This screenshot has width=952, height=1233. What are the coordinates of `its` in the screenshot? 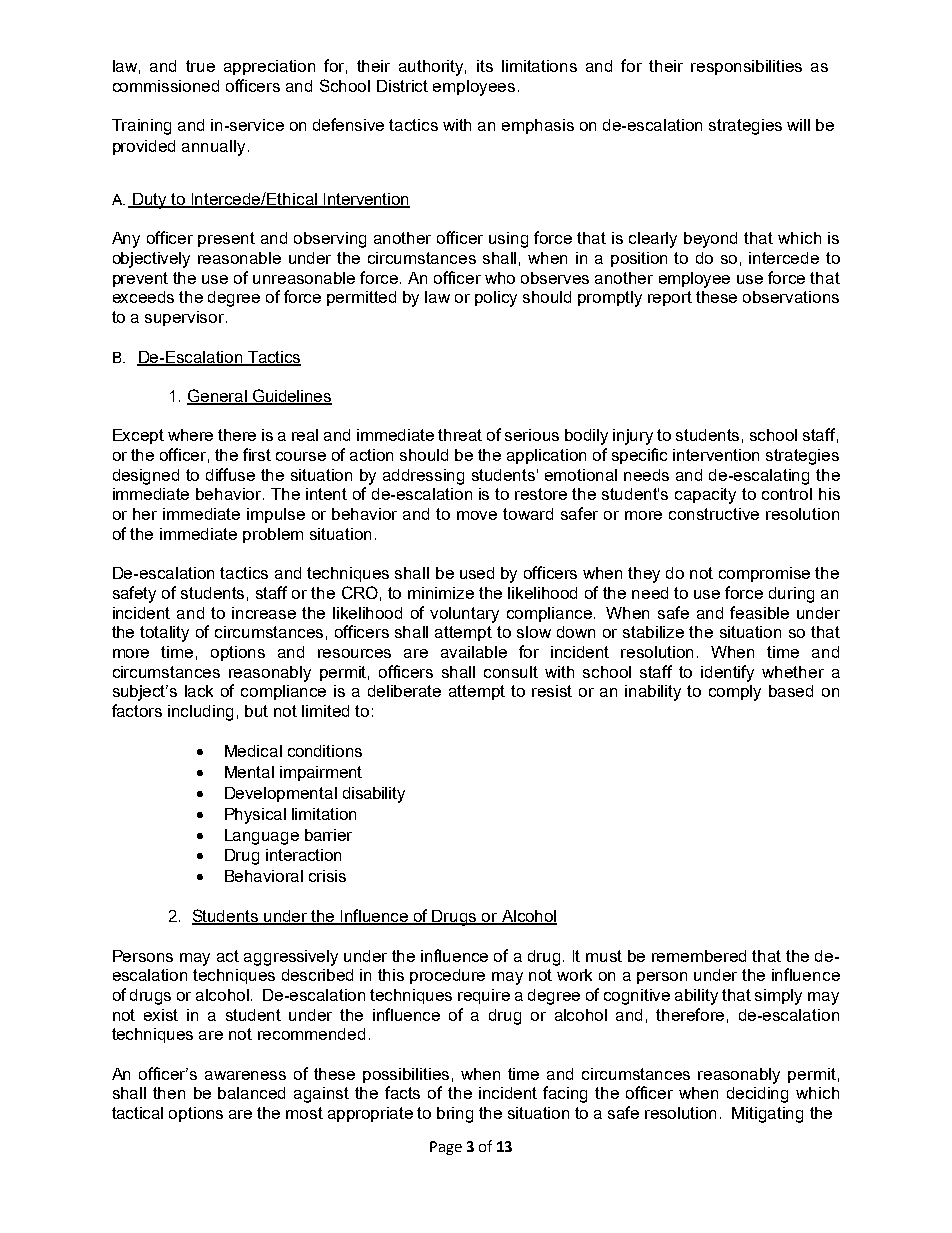 It's located at (485, 66).
